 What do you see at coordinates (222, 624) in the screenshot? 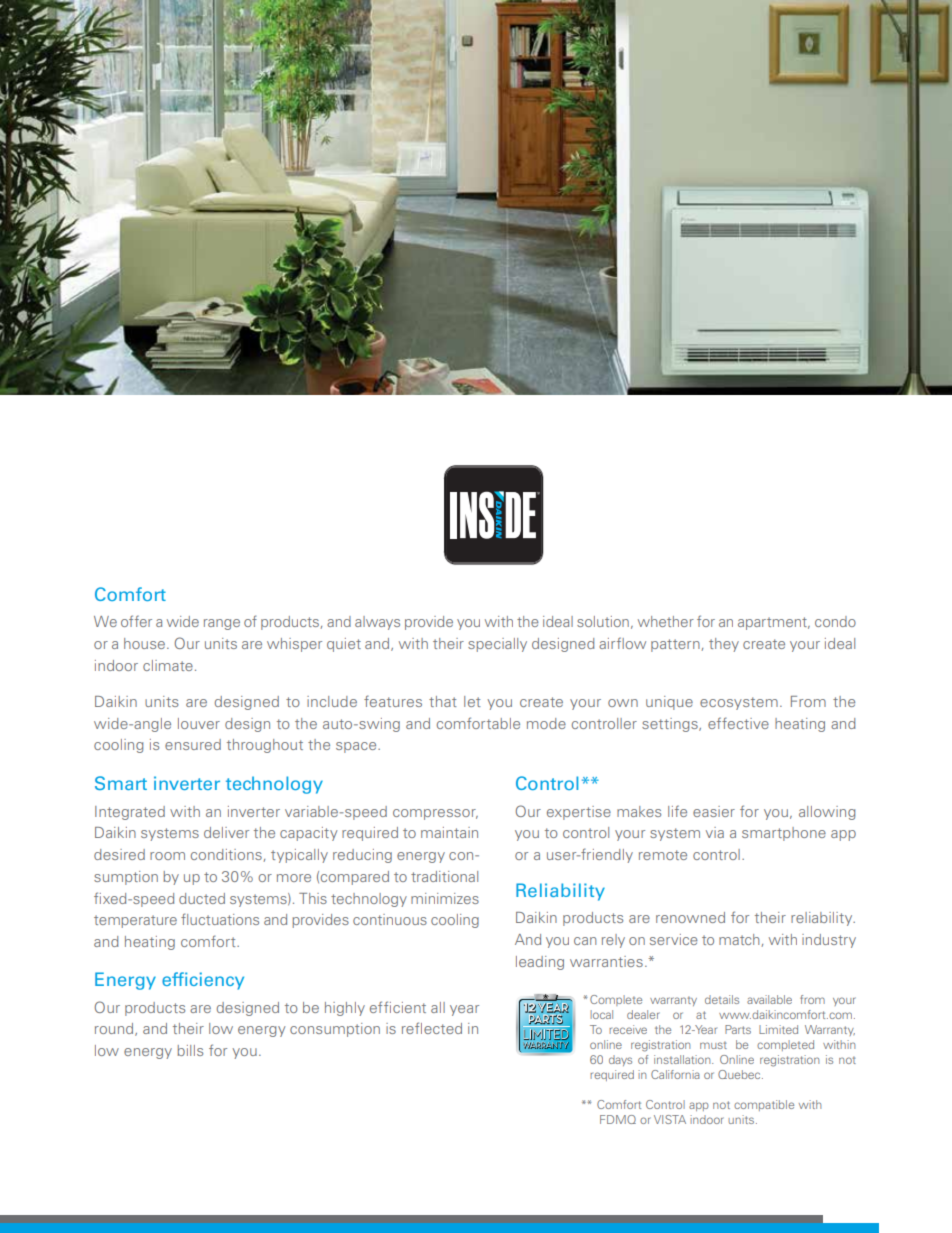
I see `range` at bounding box center [222, 624].
